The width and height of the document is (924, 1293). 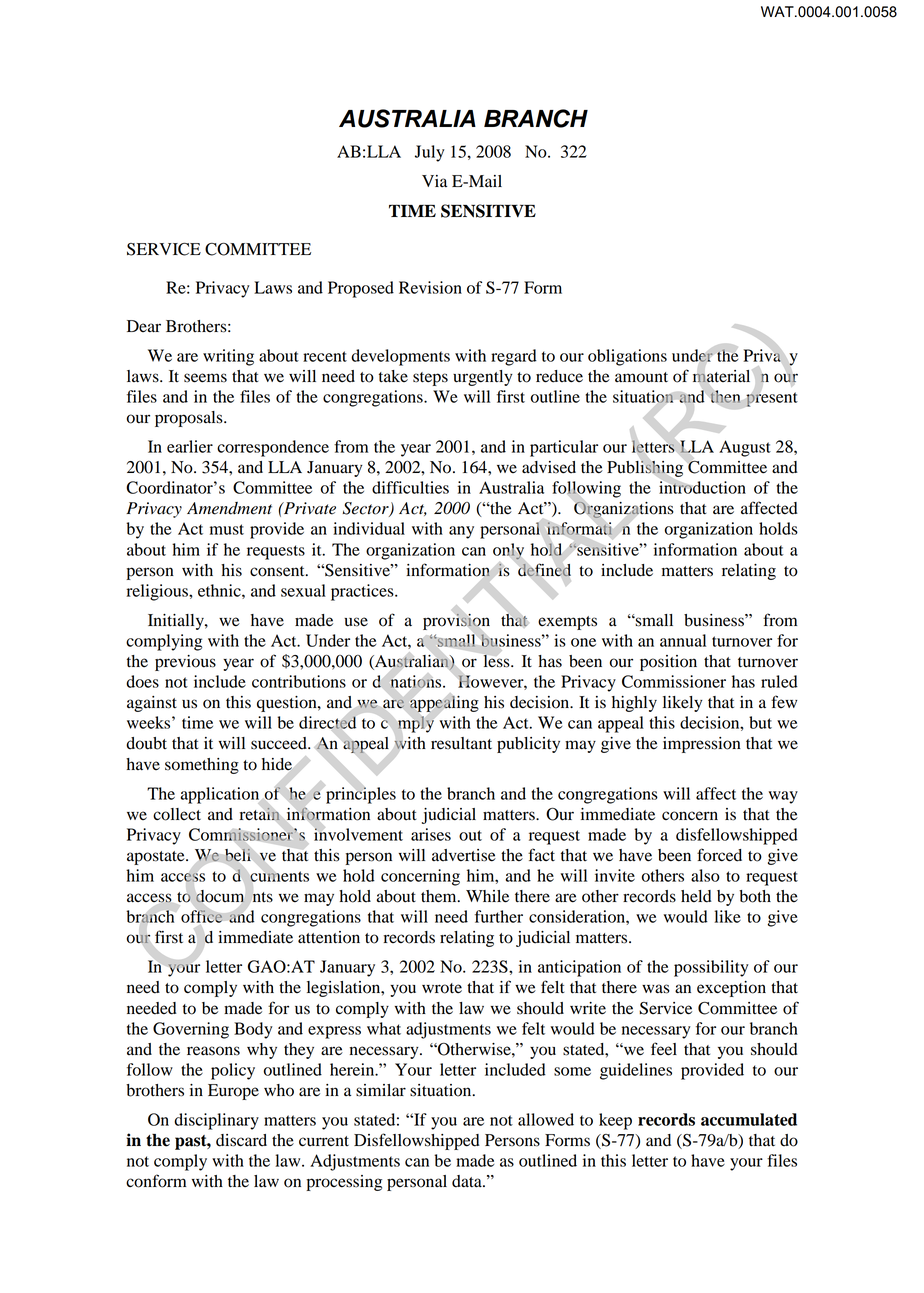 I want to click on Dear, so click(x=144, y=326).
